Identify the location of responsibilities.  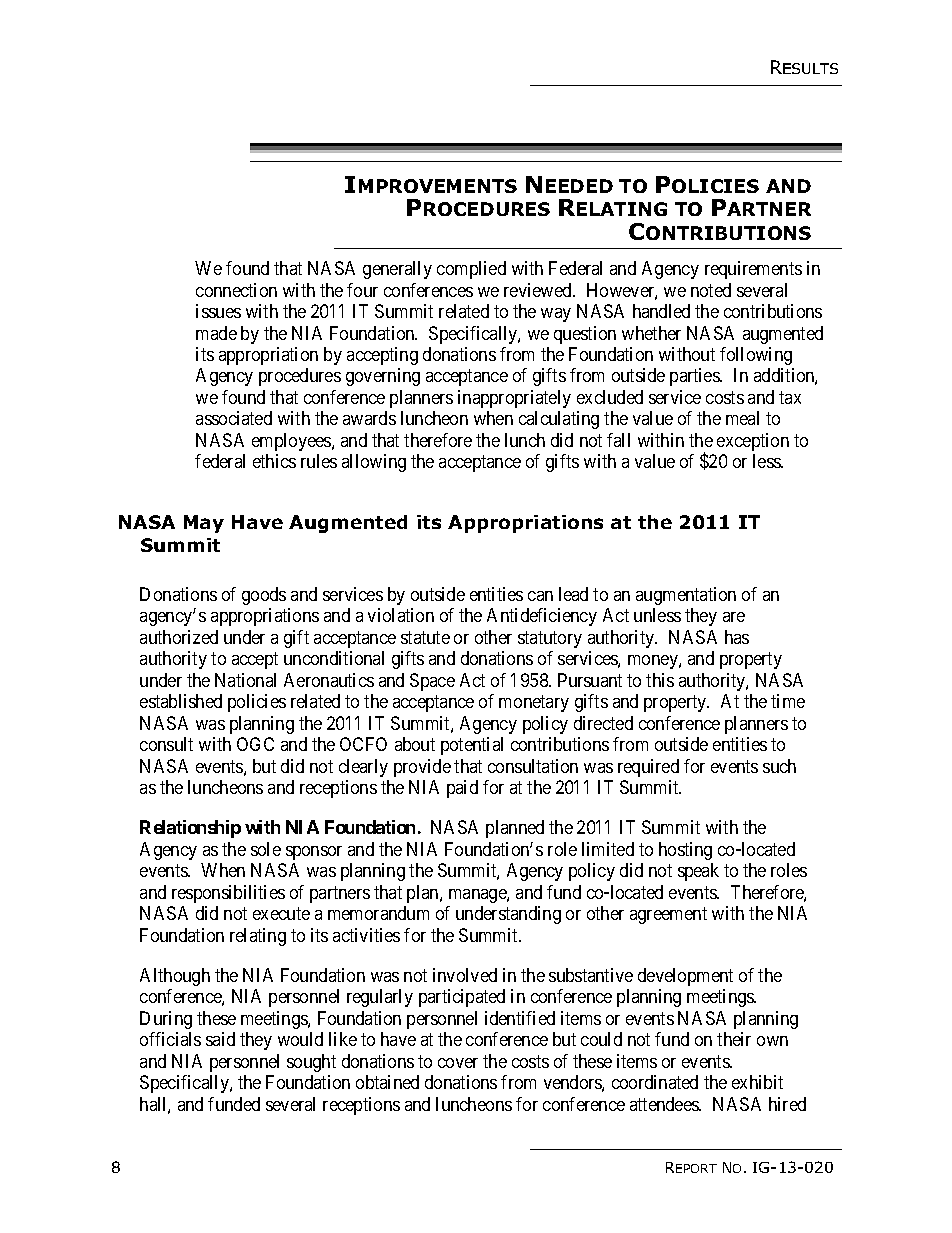
(228, 894).
